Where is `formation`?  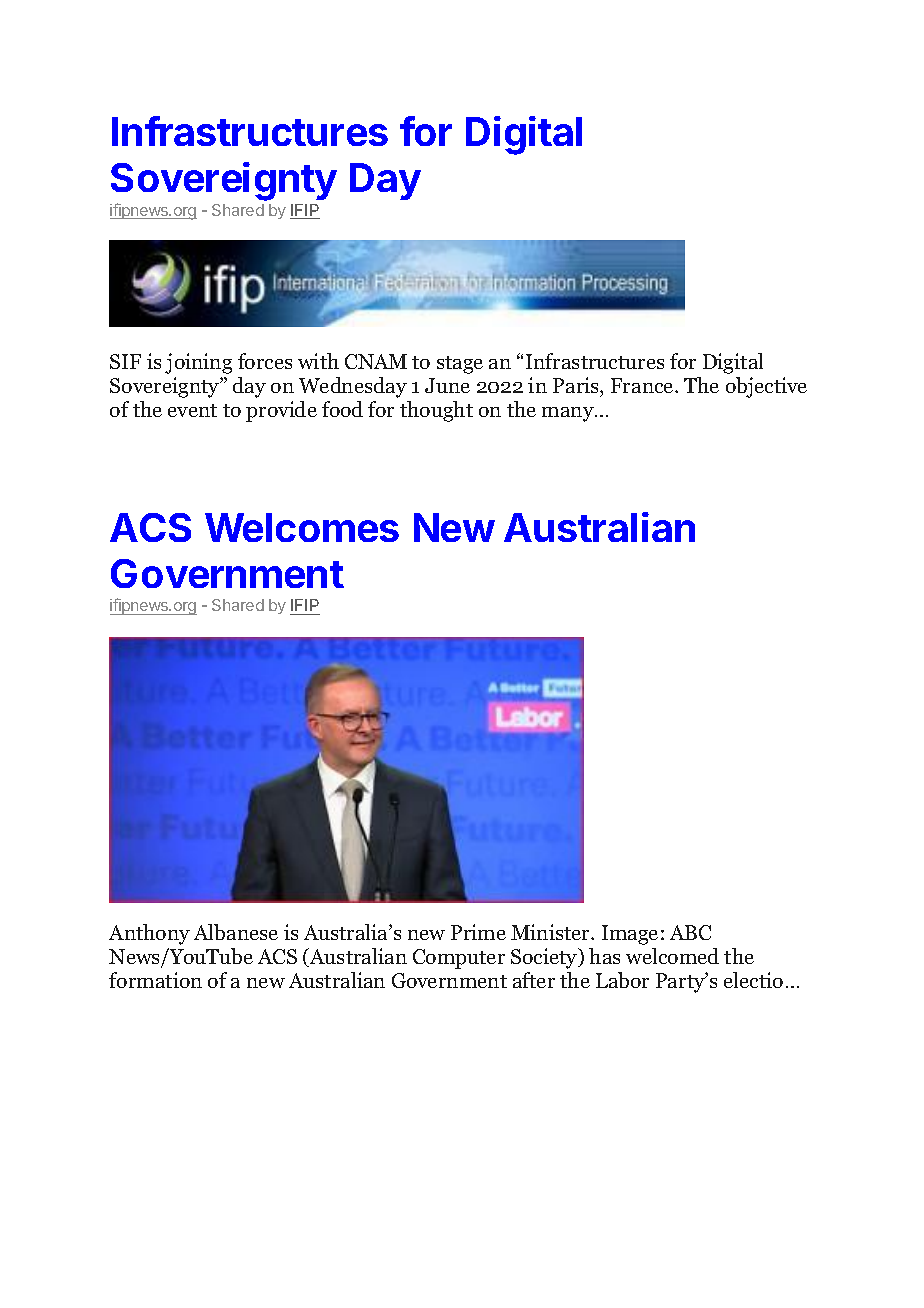
formation is located at coordinates (155, 980).
